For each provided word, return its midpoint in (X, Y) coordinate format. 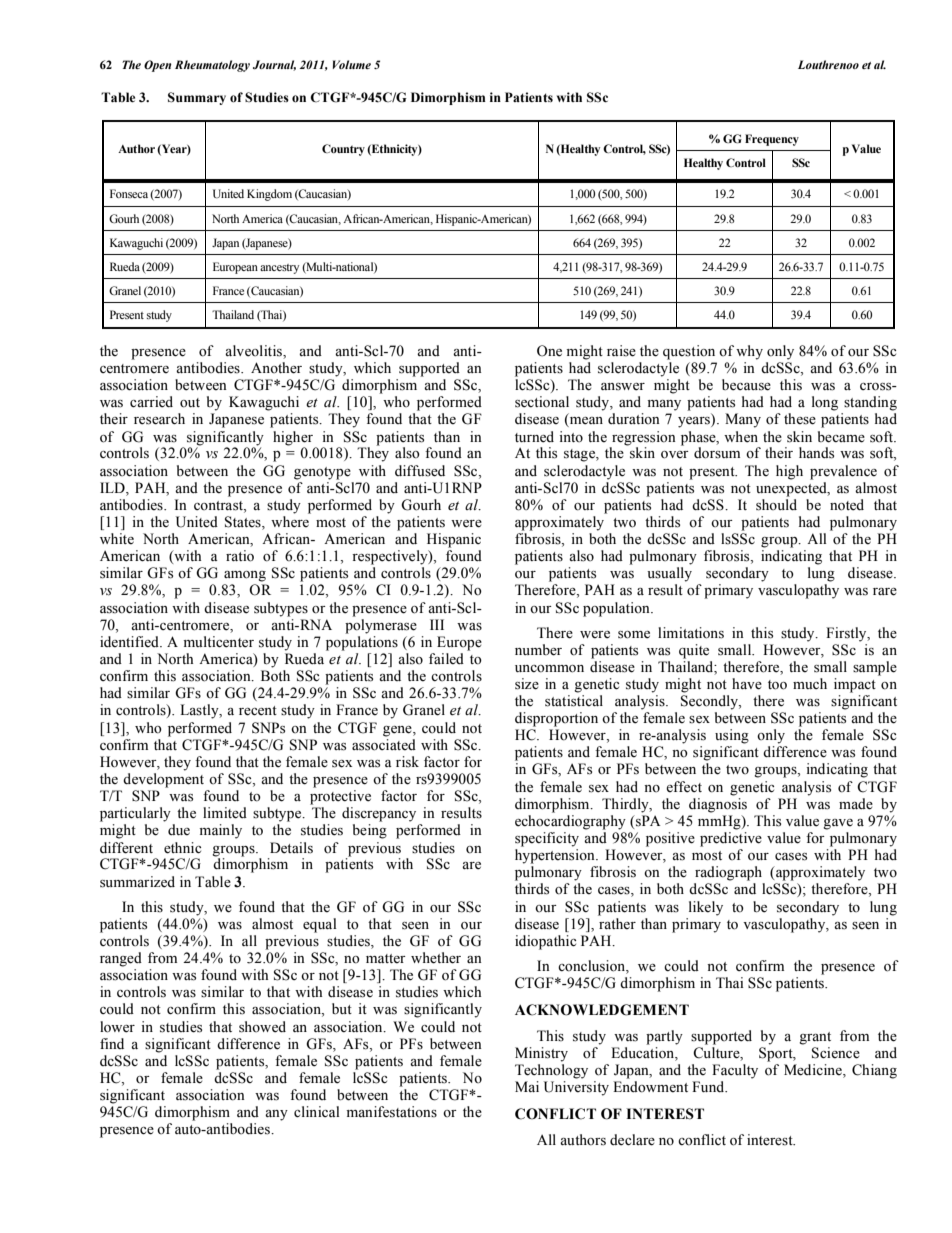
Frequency (772, 140)
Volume (352, 64)
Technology (551, 1071)
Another (276, 368)
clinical (317, 1111)
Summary (197, 98)
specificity (547, 839)
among (245, 576)
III (437, 624)
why (749, 352)
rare (885, 592)
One (549, 351)
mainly (221, 831)
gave (838, 824)
